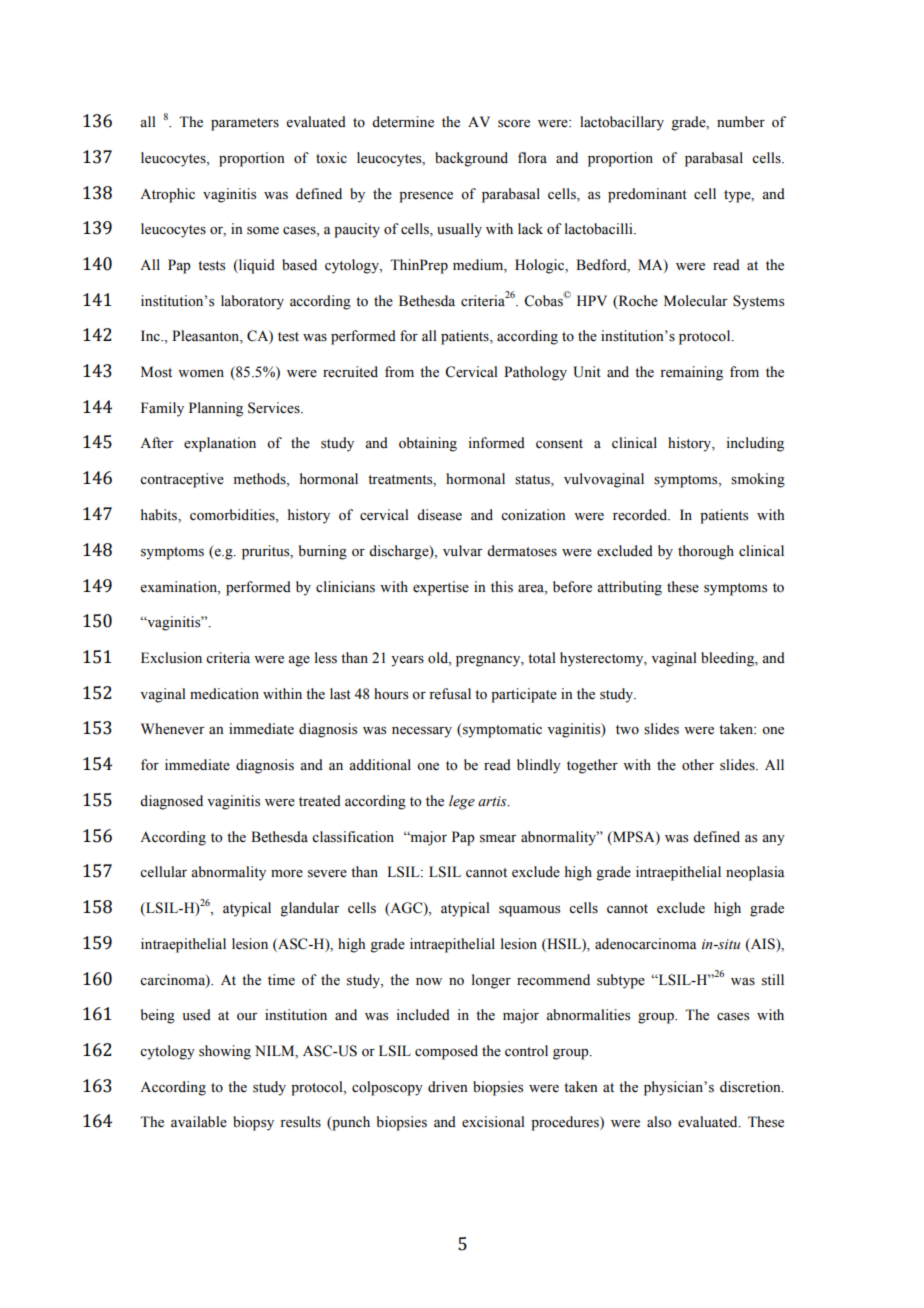 This screenshot has width=924, height=1308. What do you see at coordinates (220, 444) in the screenshot?
I see `explanation` at bounding box center [220, 444].
